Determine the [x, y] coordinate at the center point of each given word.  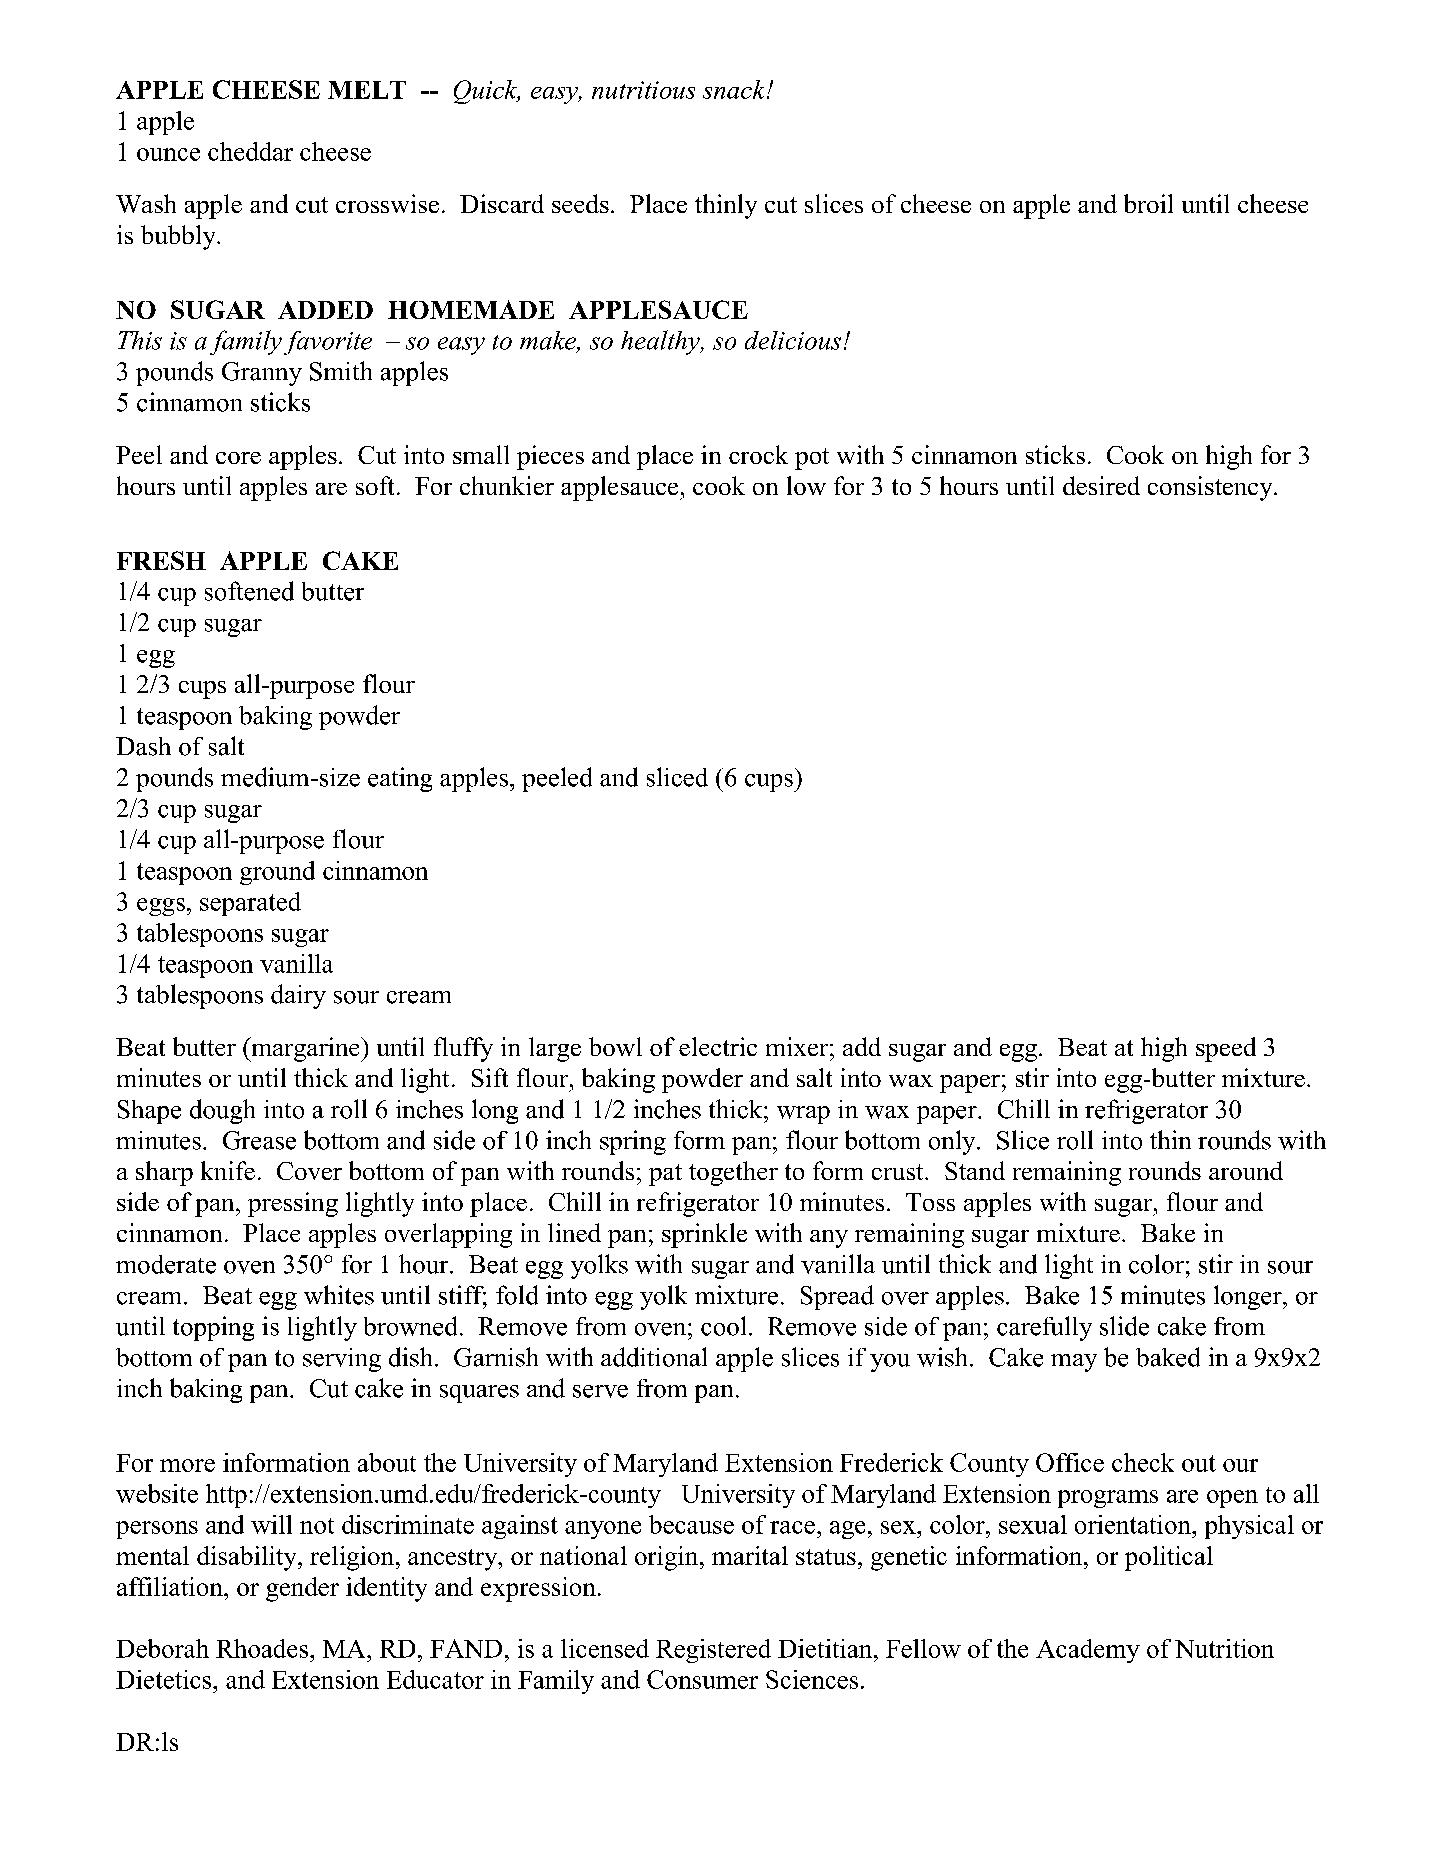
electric [718, 1046]
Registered [713, 1651]
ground [277, 873]
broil [1148, 203]
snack [735, 89]
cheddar [250, 151]
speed [1226, 1049]
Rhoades [263, 1648]
